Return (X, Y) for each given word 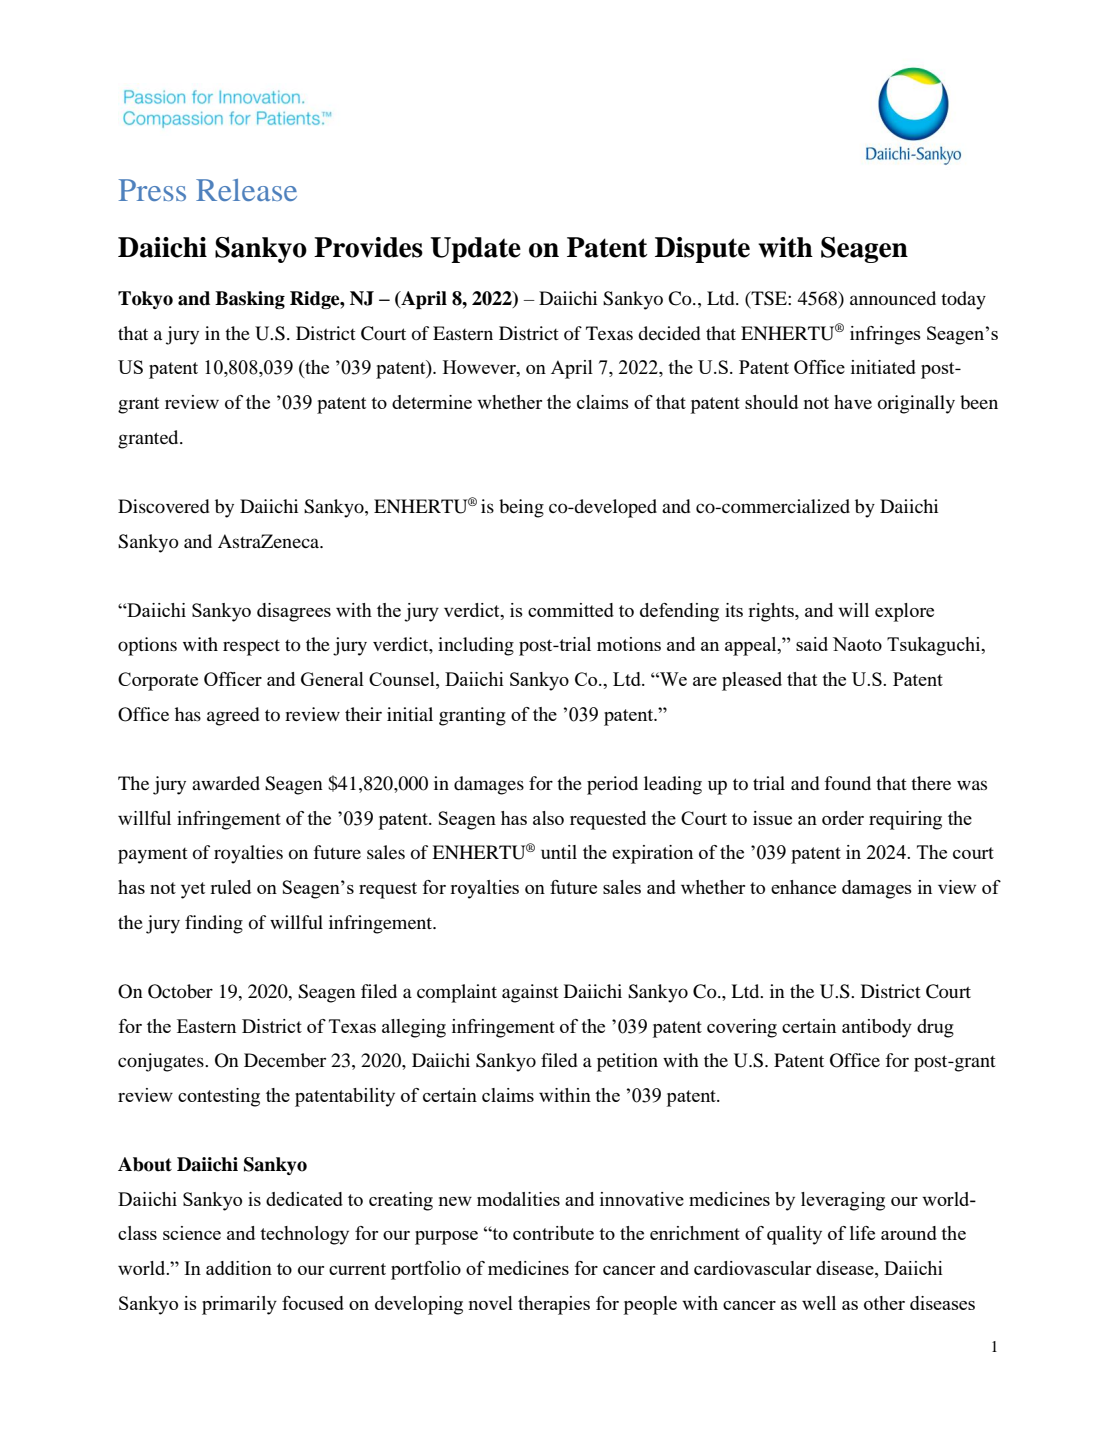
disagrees (294, 612)
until (559, 852)
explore (904, 612)
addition (239, 1268)
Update (475, 250)
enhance (803, 887)
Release (246, 190)
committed (571, 610)
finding (214, 924)
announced (893, 298)
